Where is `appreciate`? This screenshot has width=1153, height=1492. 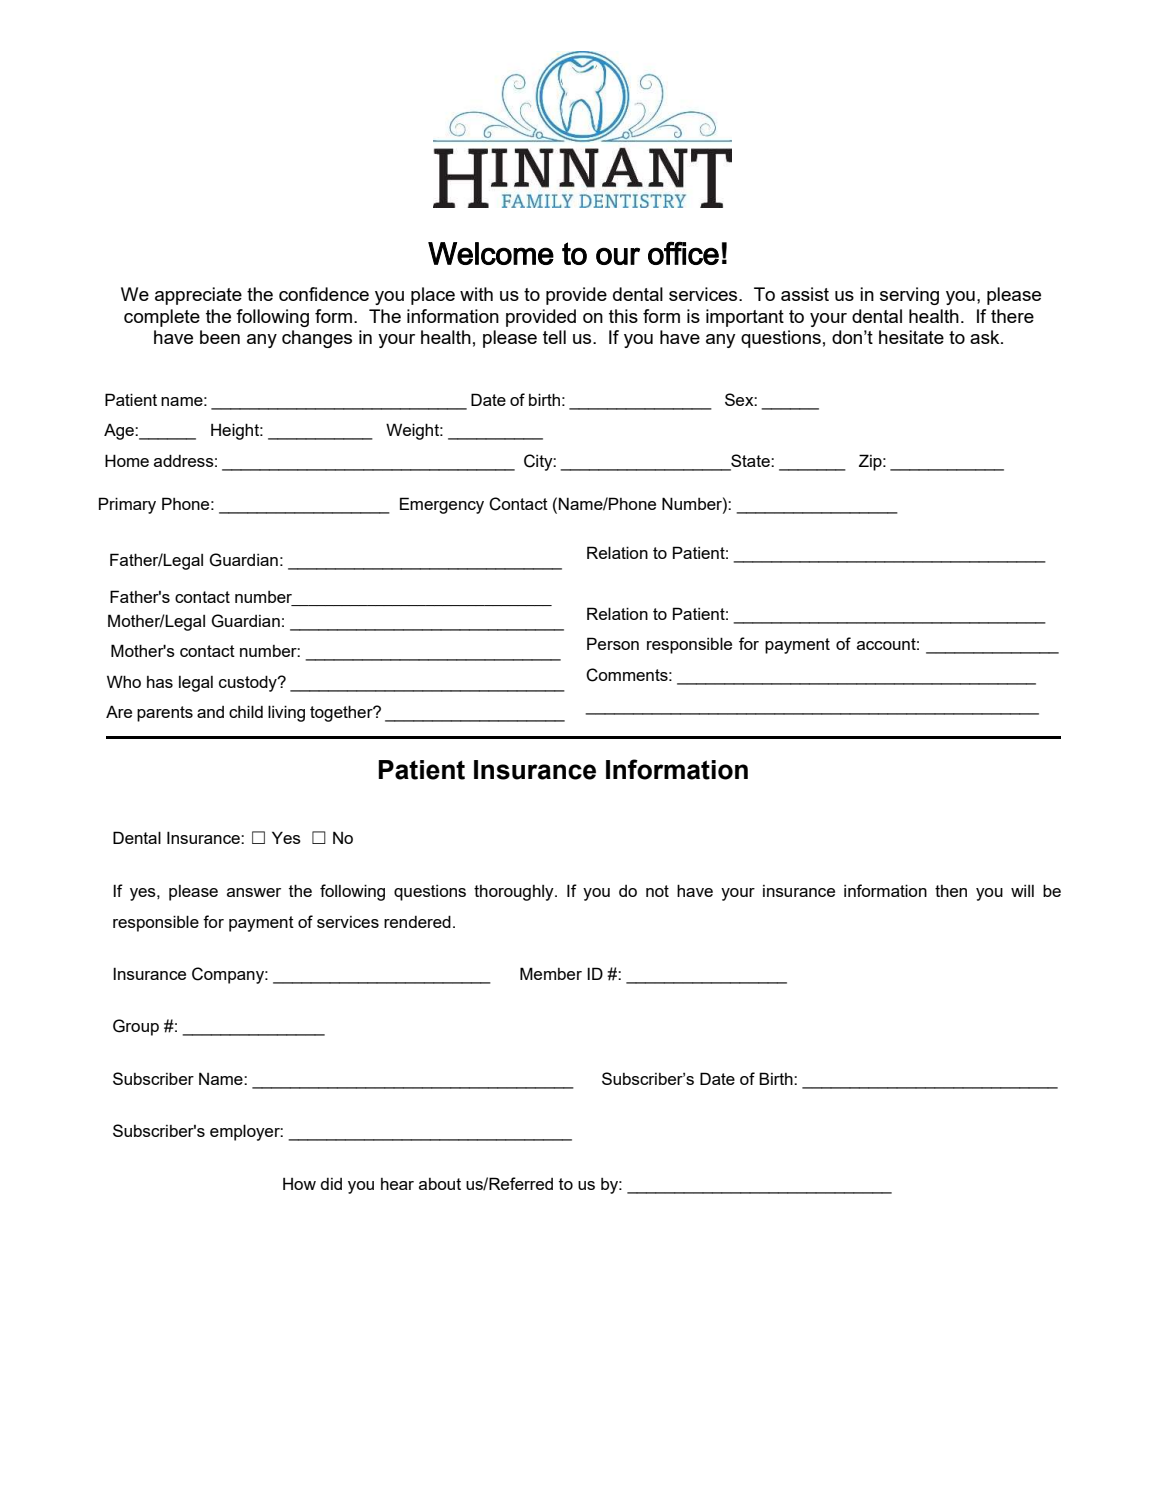
appreciate is located at coordinates (198, 296).
